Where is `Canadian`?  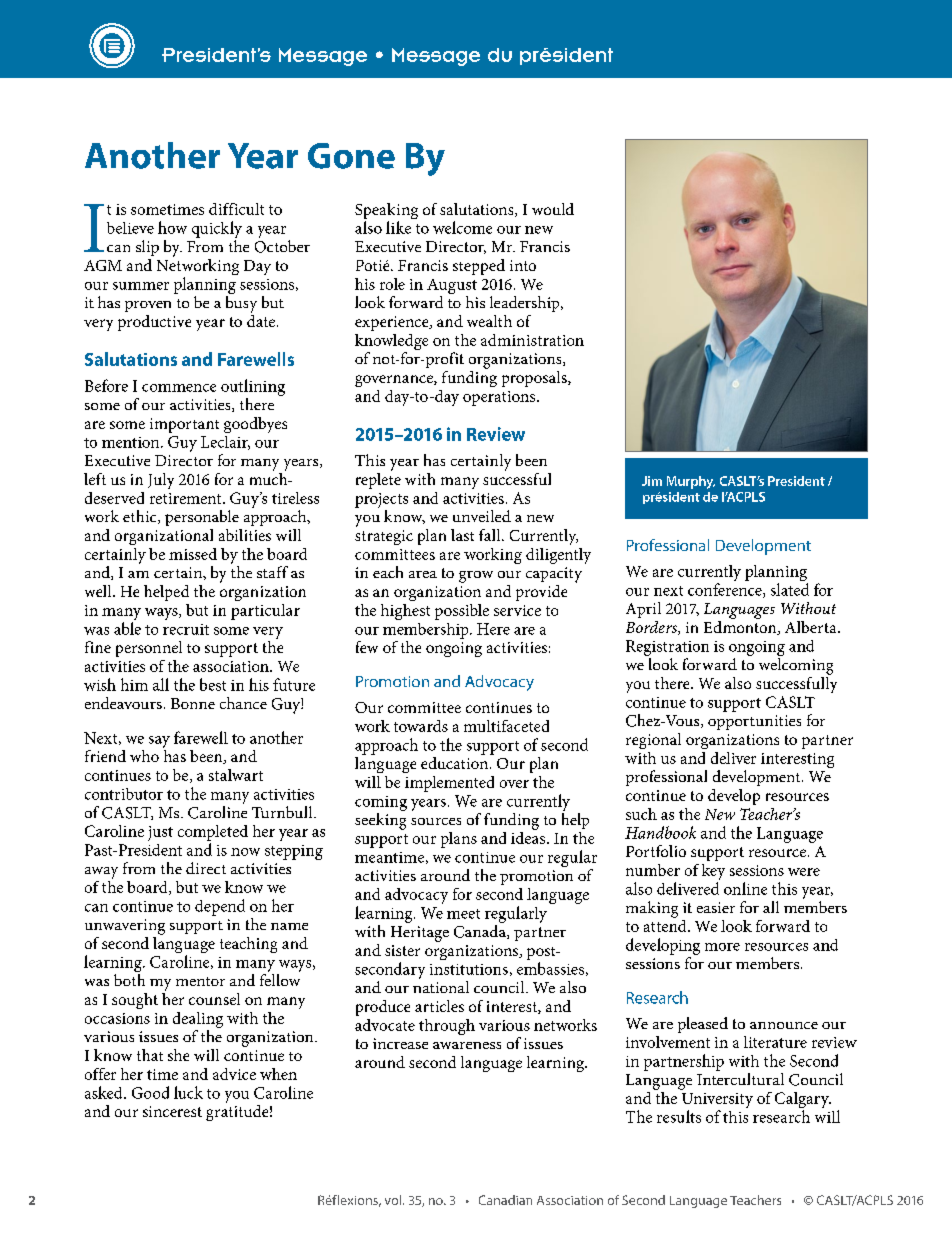
Canadian is located at coordinates (505, 1200).
